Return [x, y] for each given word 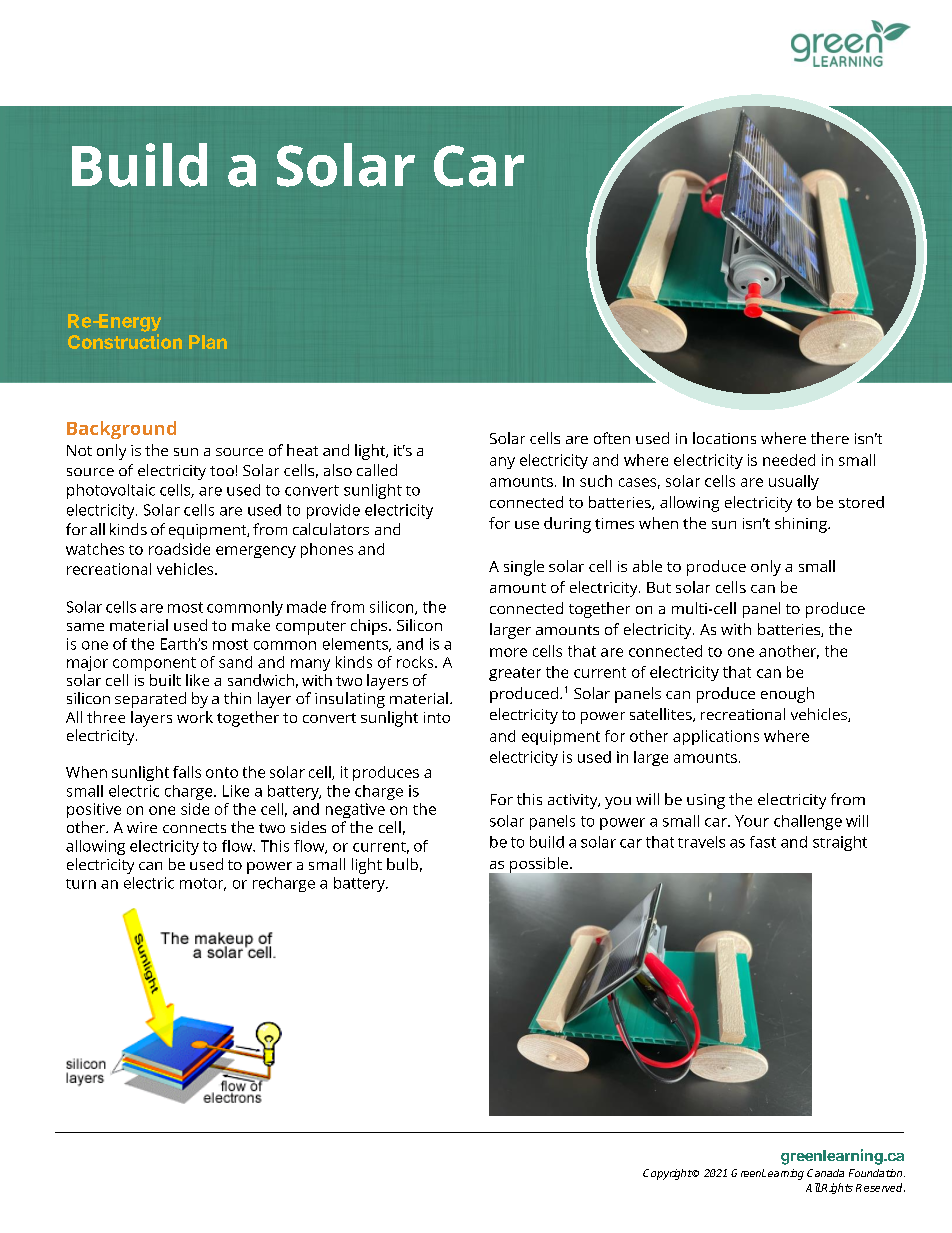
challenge [808, 822]
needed [789, 460]
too [222, 471]
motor [203, 884]
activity [574, 801]
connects [194, 828]
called [377, 470]
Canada [825, 1173]
